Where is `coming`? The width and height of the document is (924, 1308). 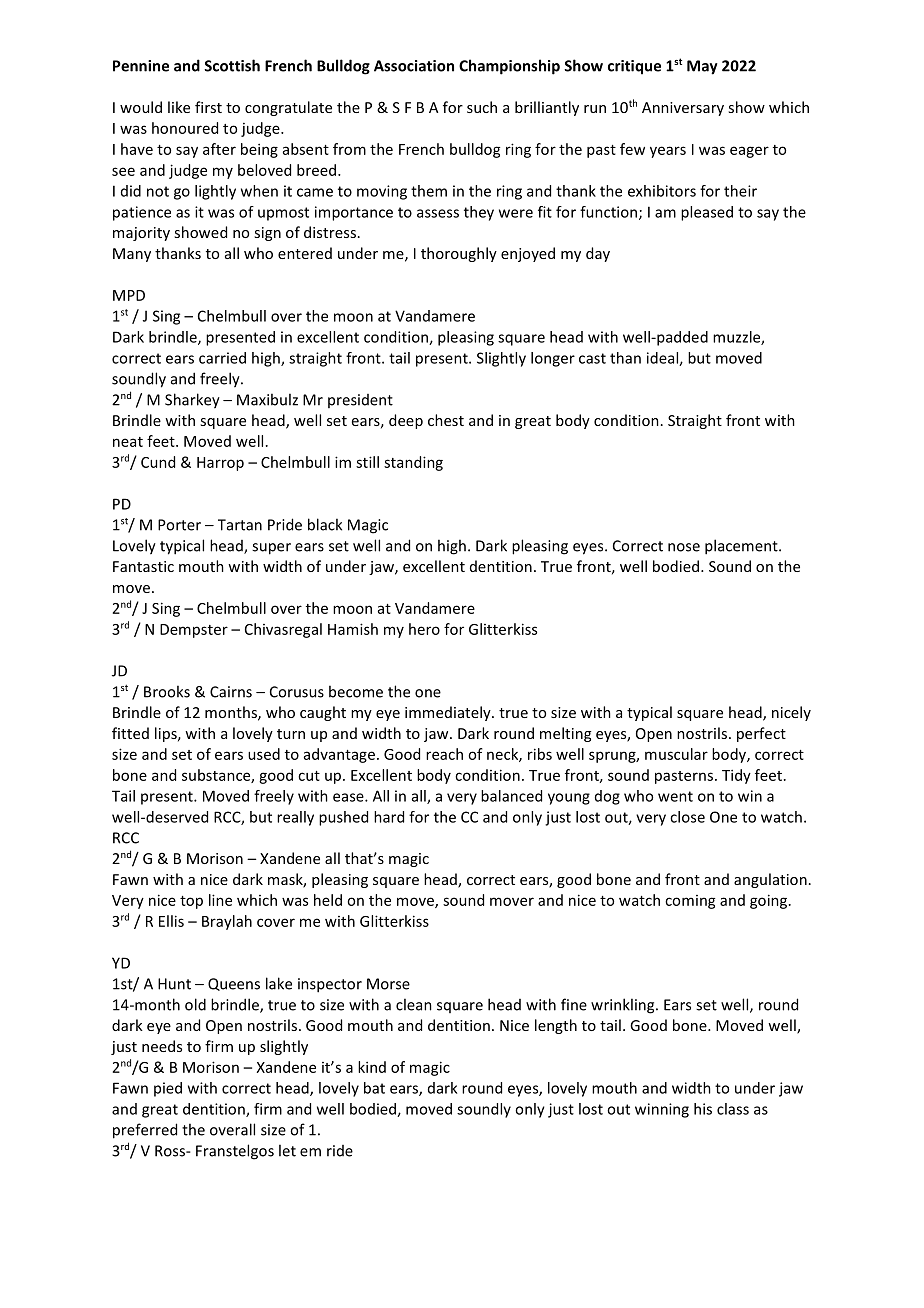 coming is located at coordinates (690, 902).
